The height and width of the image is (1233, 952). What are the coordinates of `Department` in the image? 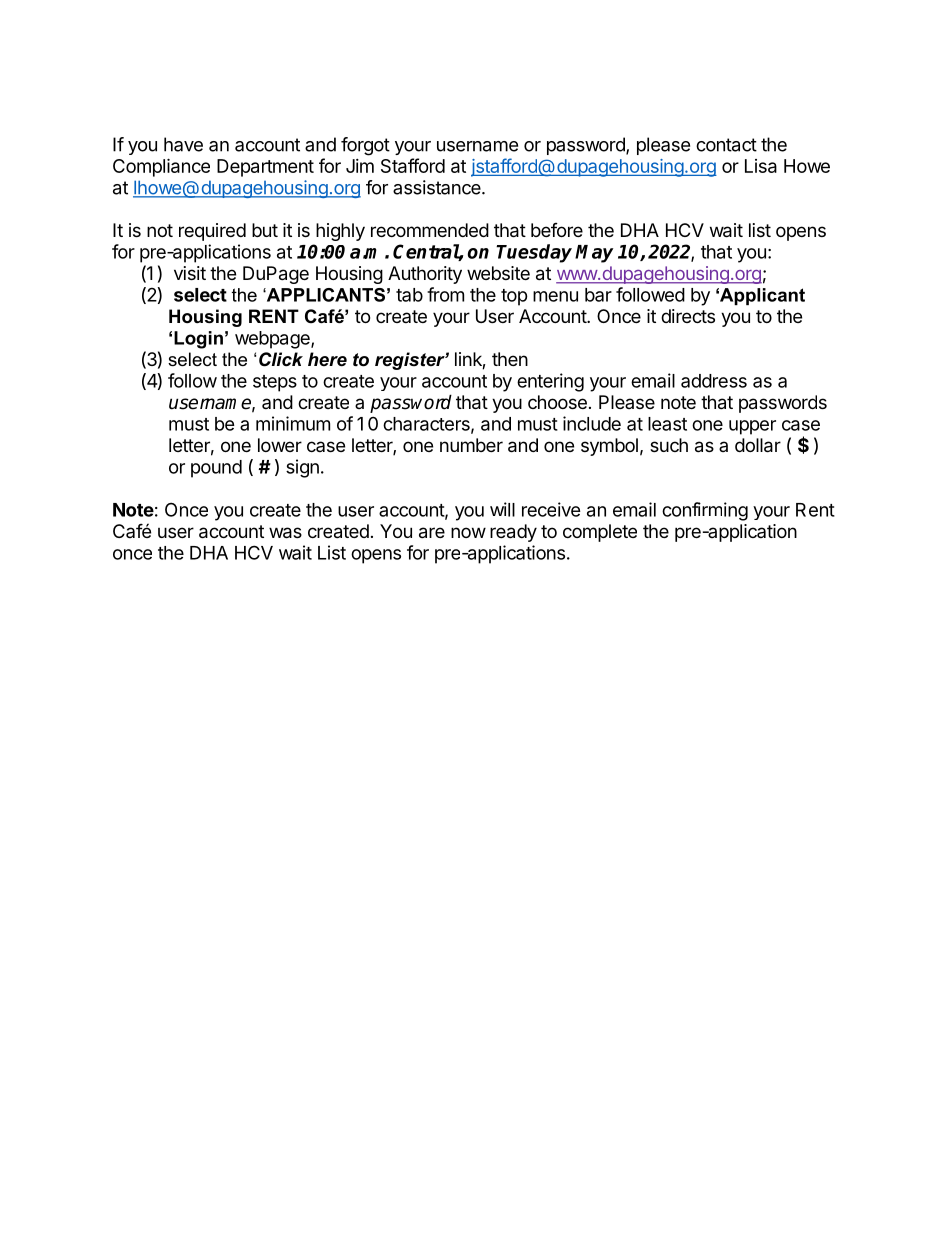 It's located at (265, 168).
